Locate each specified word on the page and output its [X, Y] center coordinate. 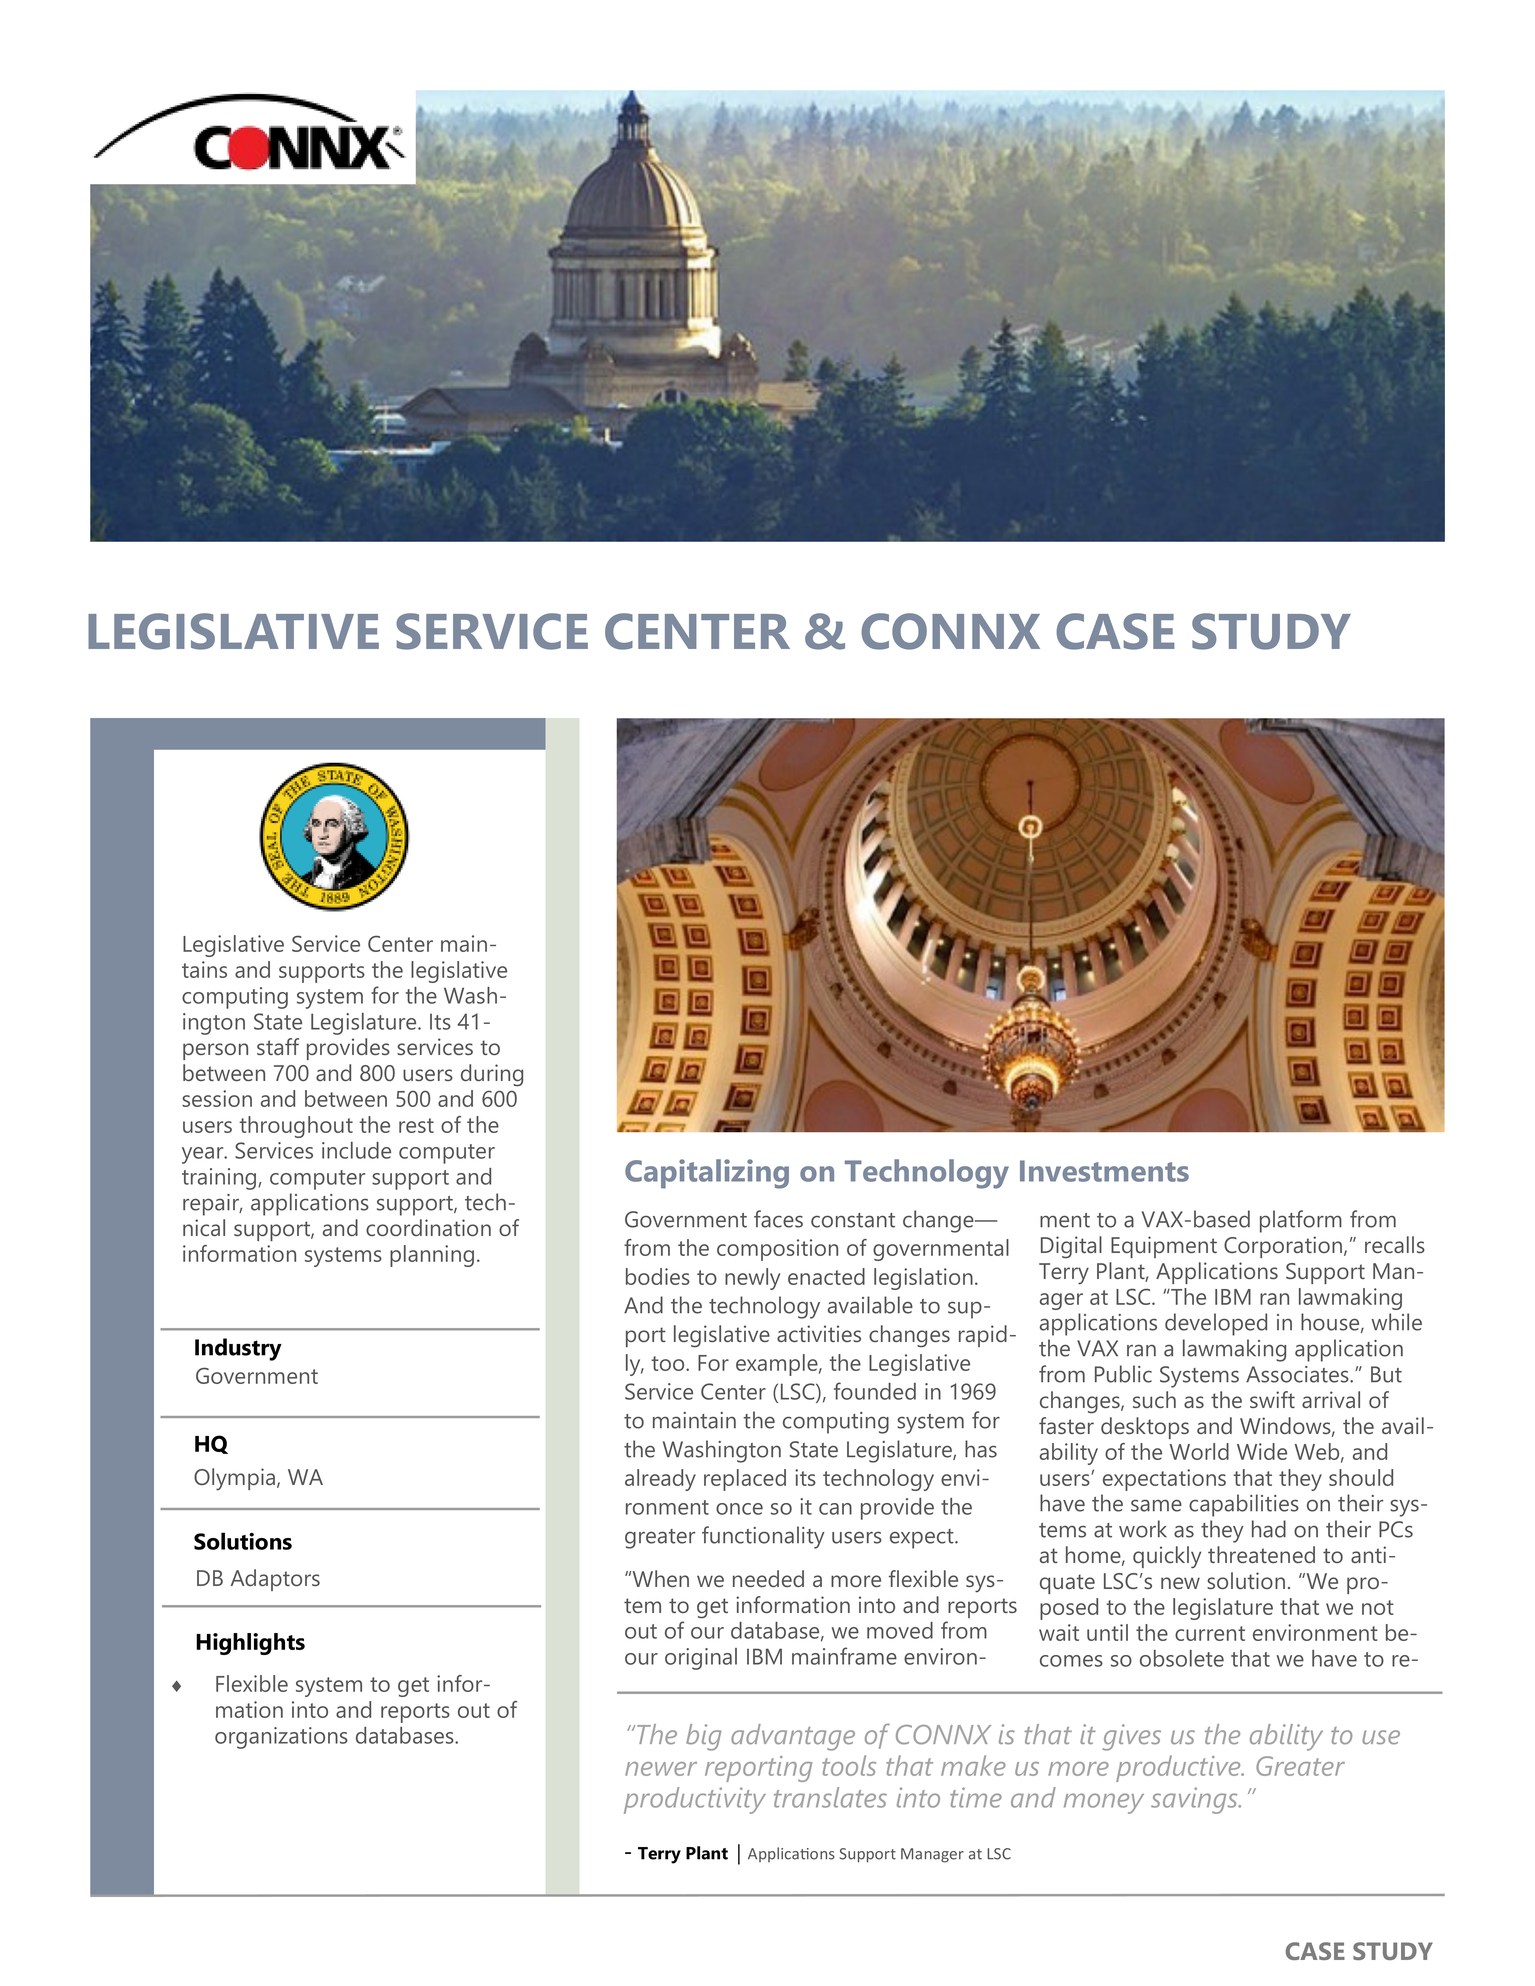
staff [278, 1046]
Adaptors [275, 1580]
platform [1301, 1221]
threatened [1261, 1554]
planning [432, 1256]
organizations [281, 1738]
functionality [763, 1537]
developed [1216, 1324]
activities [819, 1333]
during [492, 1075]
